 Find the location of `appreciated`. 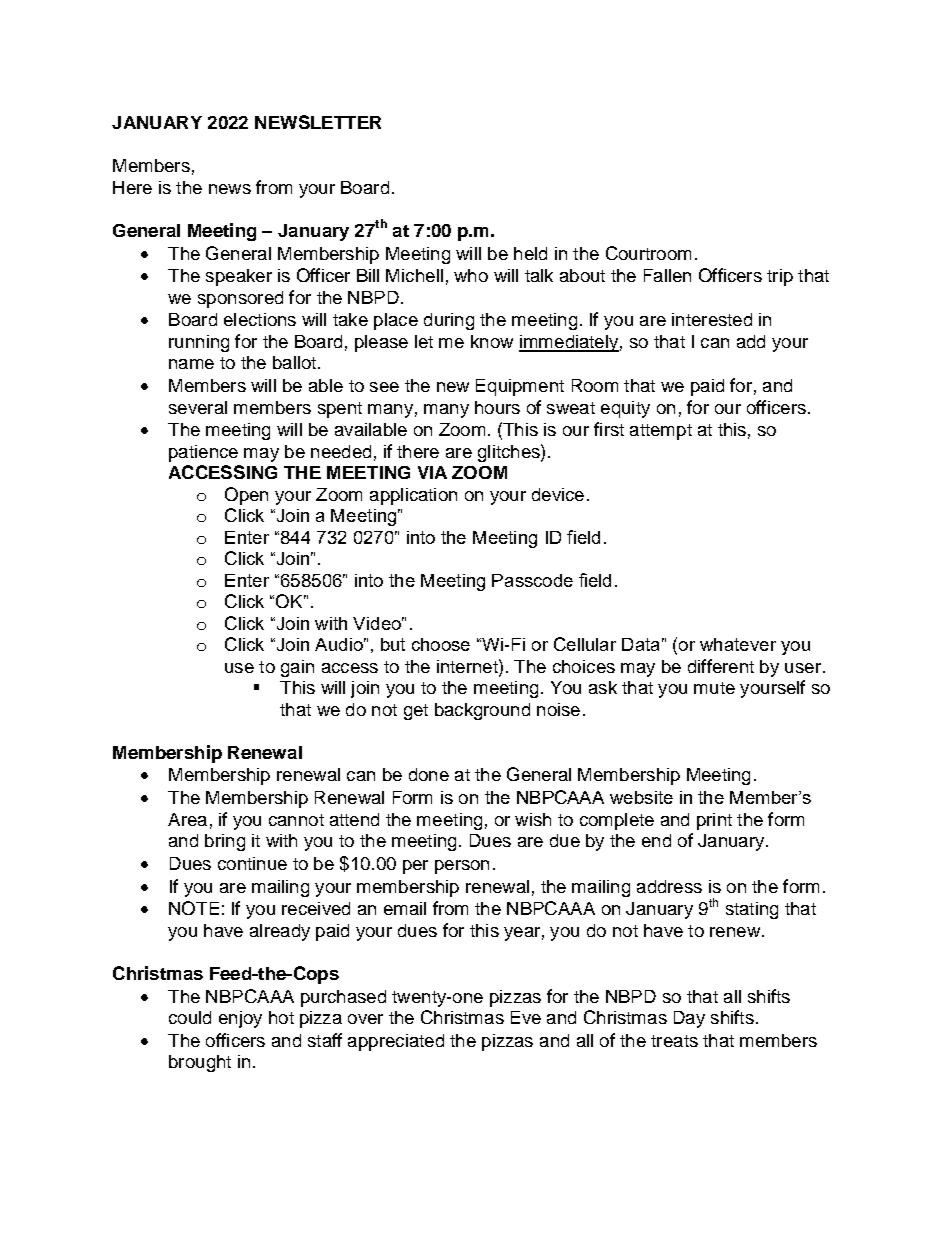

appreciated is located at coordinates (396, 1042).
